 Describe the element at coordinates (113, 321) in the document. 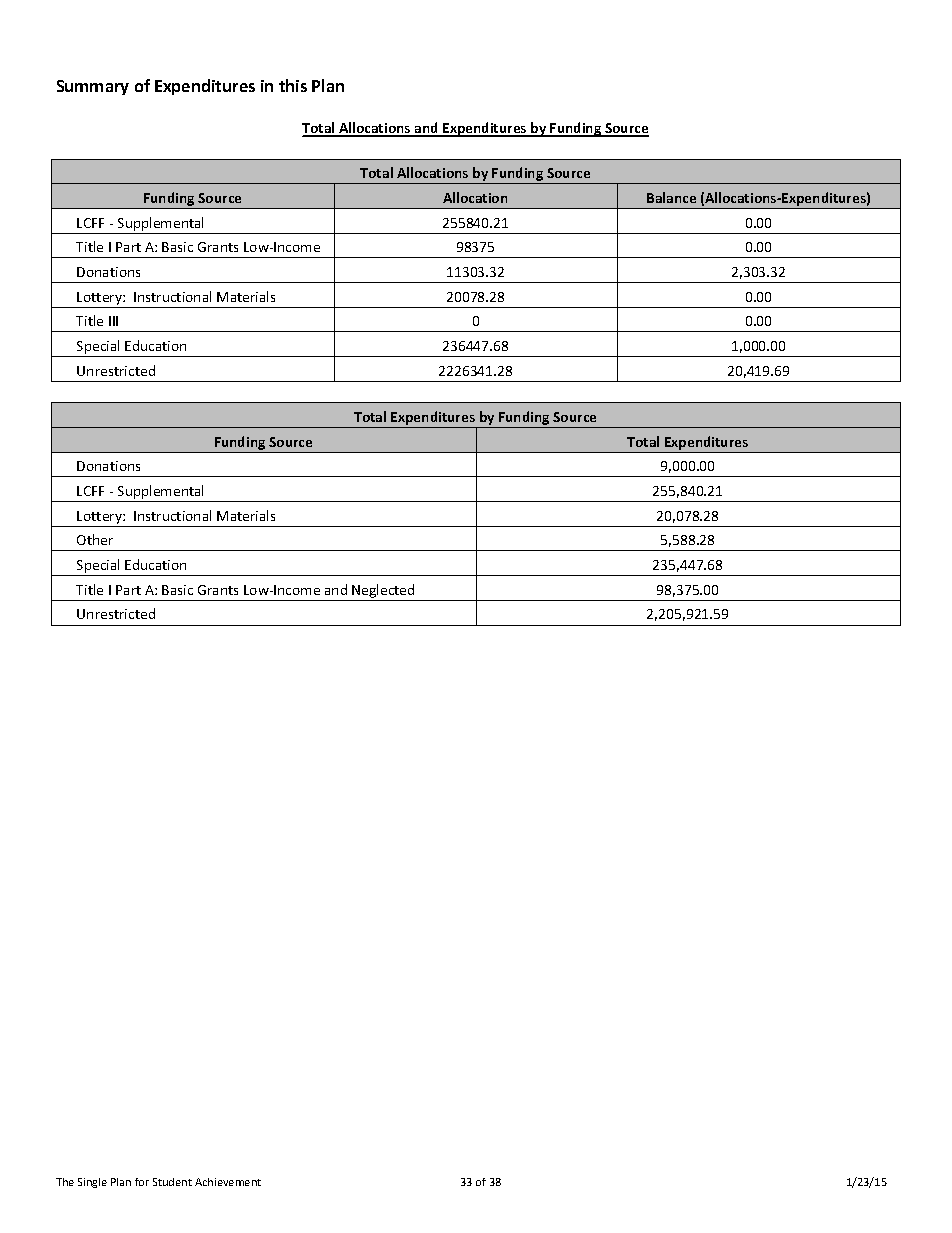

I see `III` at that location.
